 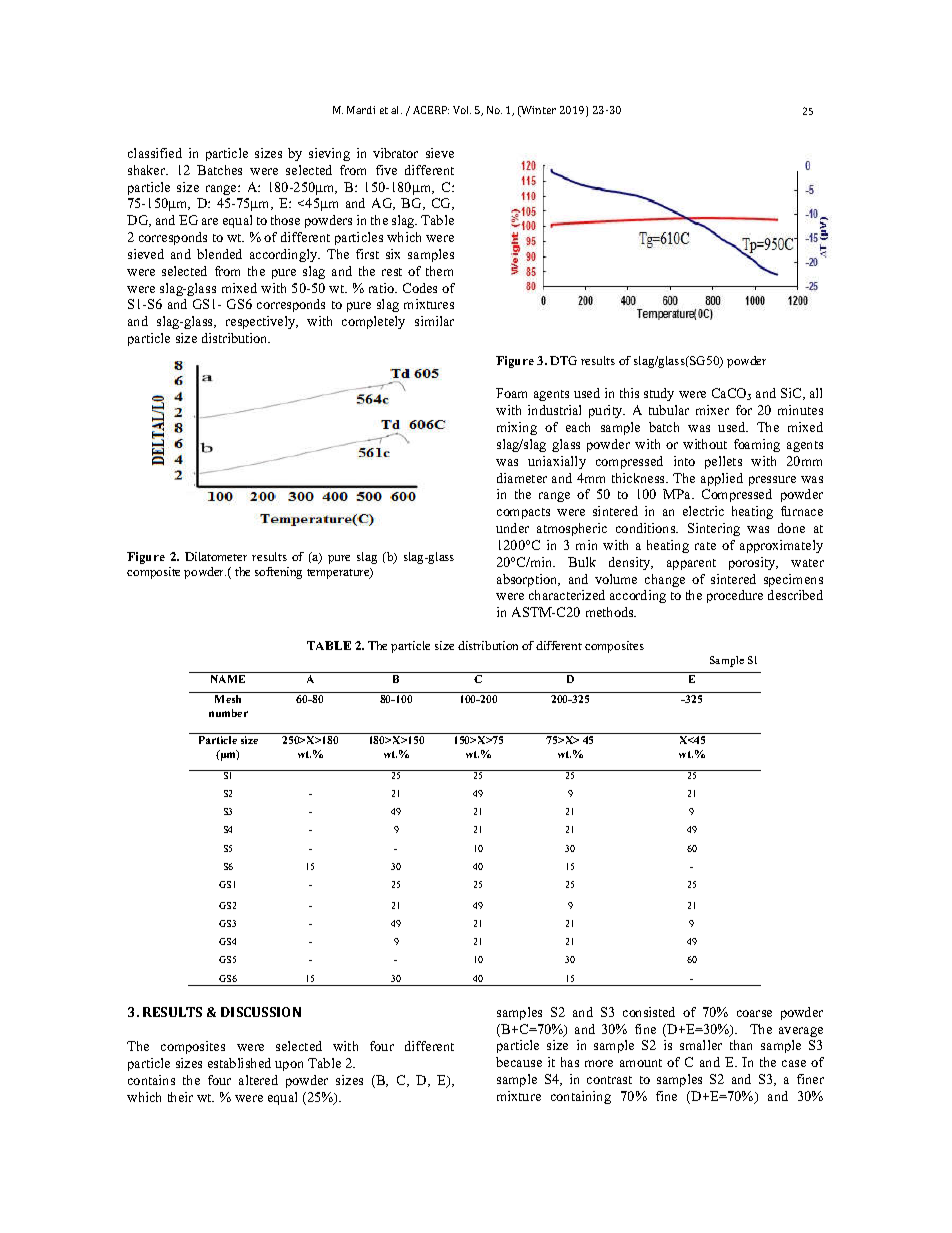 I want to click on for, so click(x=744, y=410).
